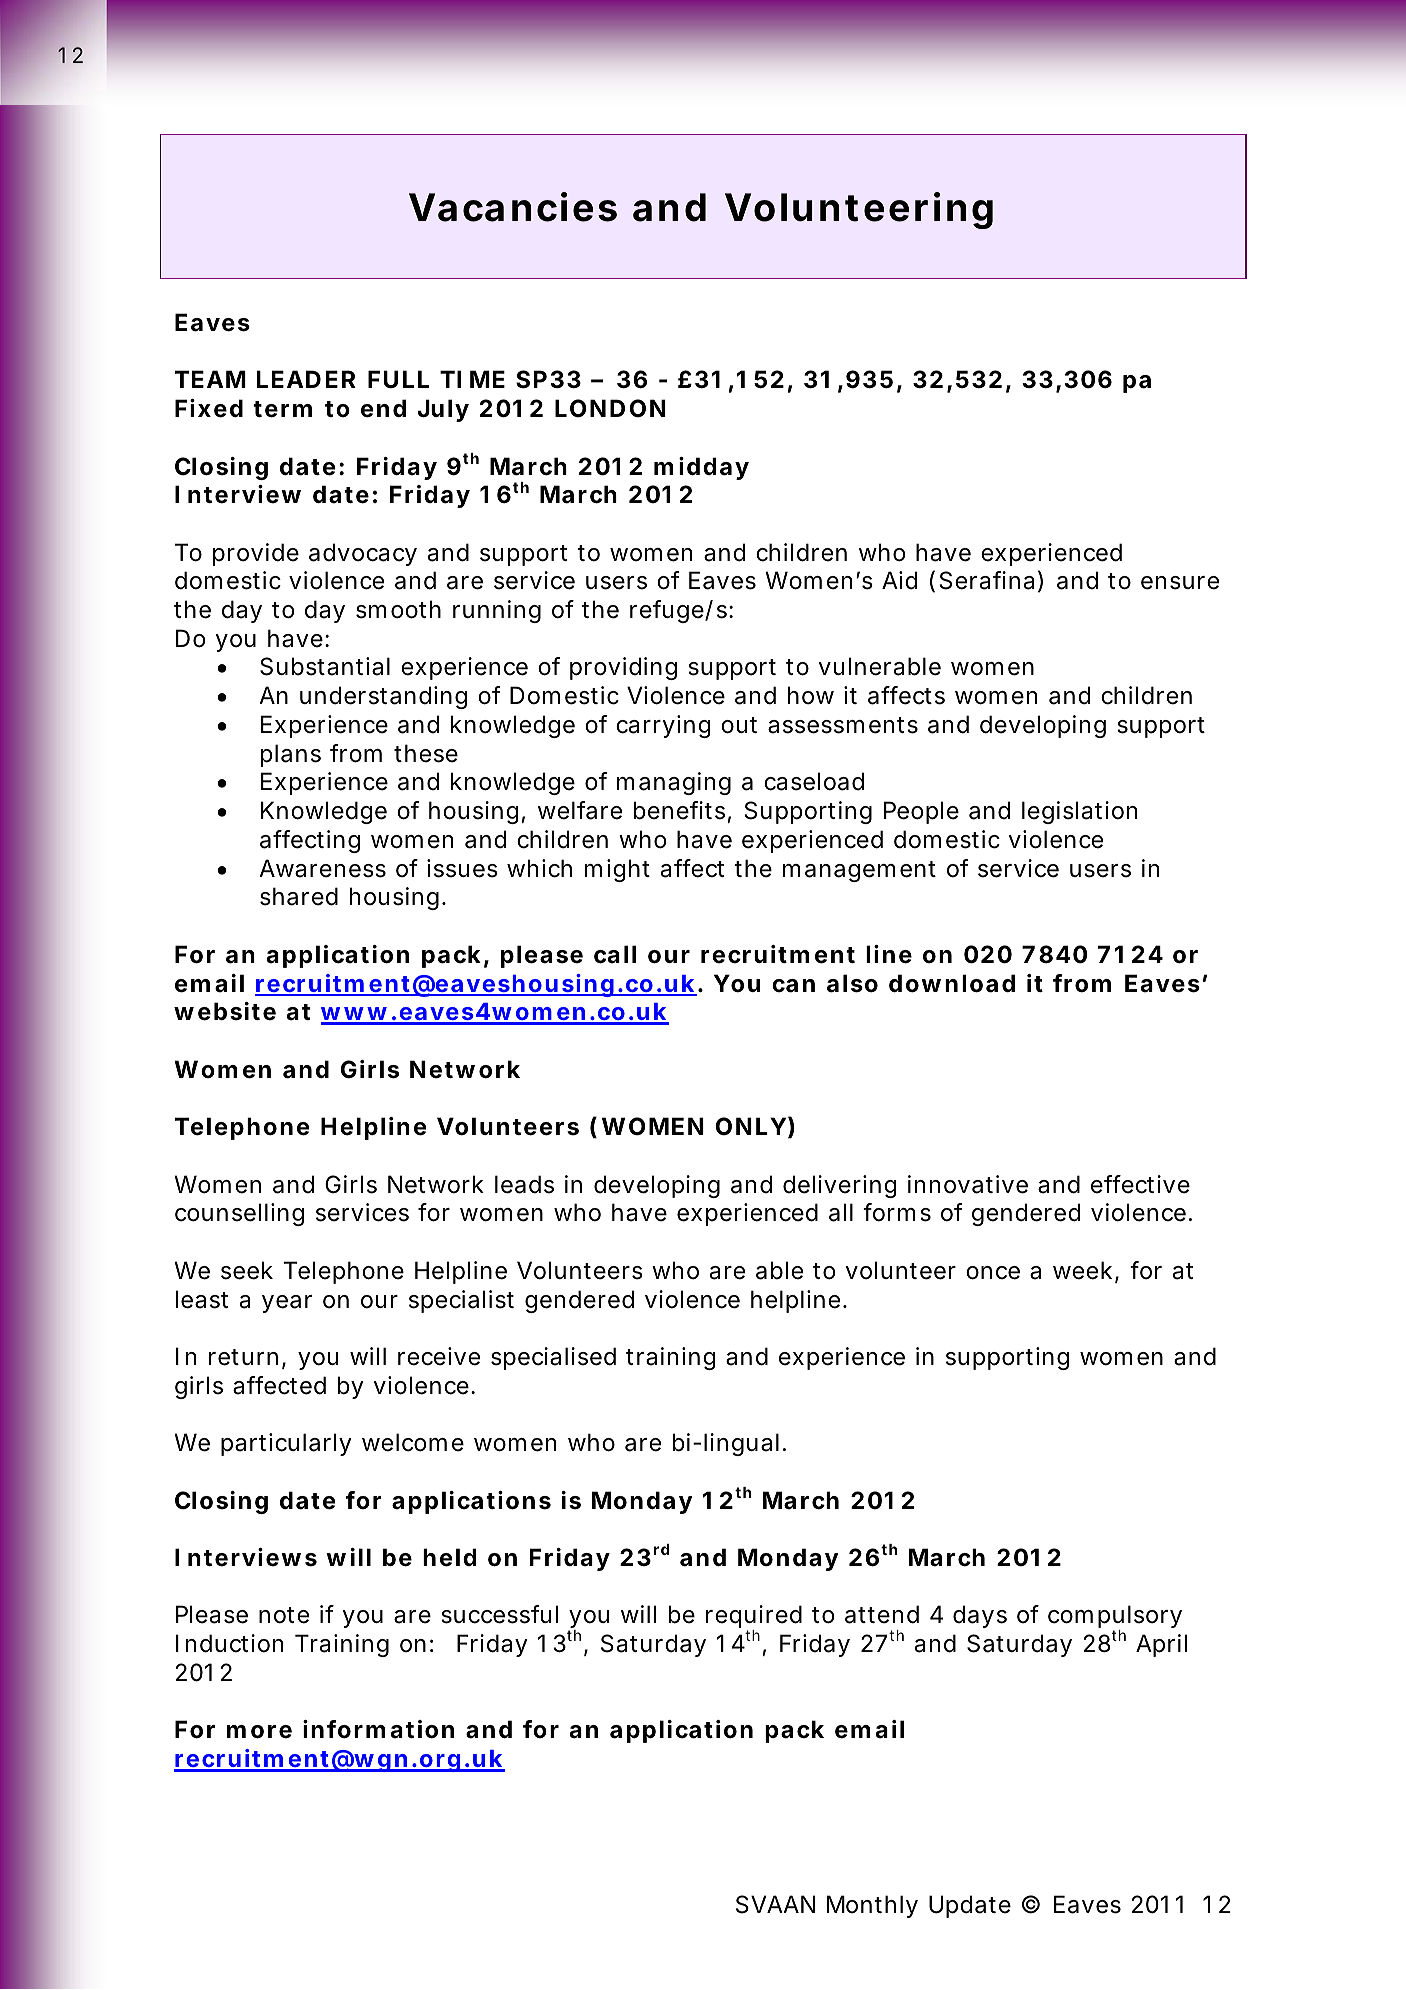 This image has height=1990, width=1406. Describe the element at coordinates (461, 1301) in the image. I see `specialist` at that location.
